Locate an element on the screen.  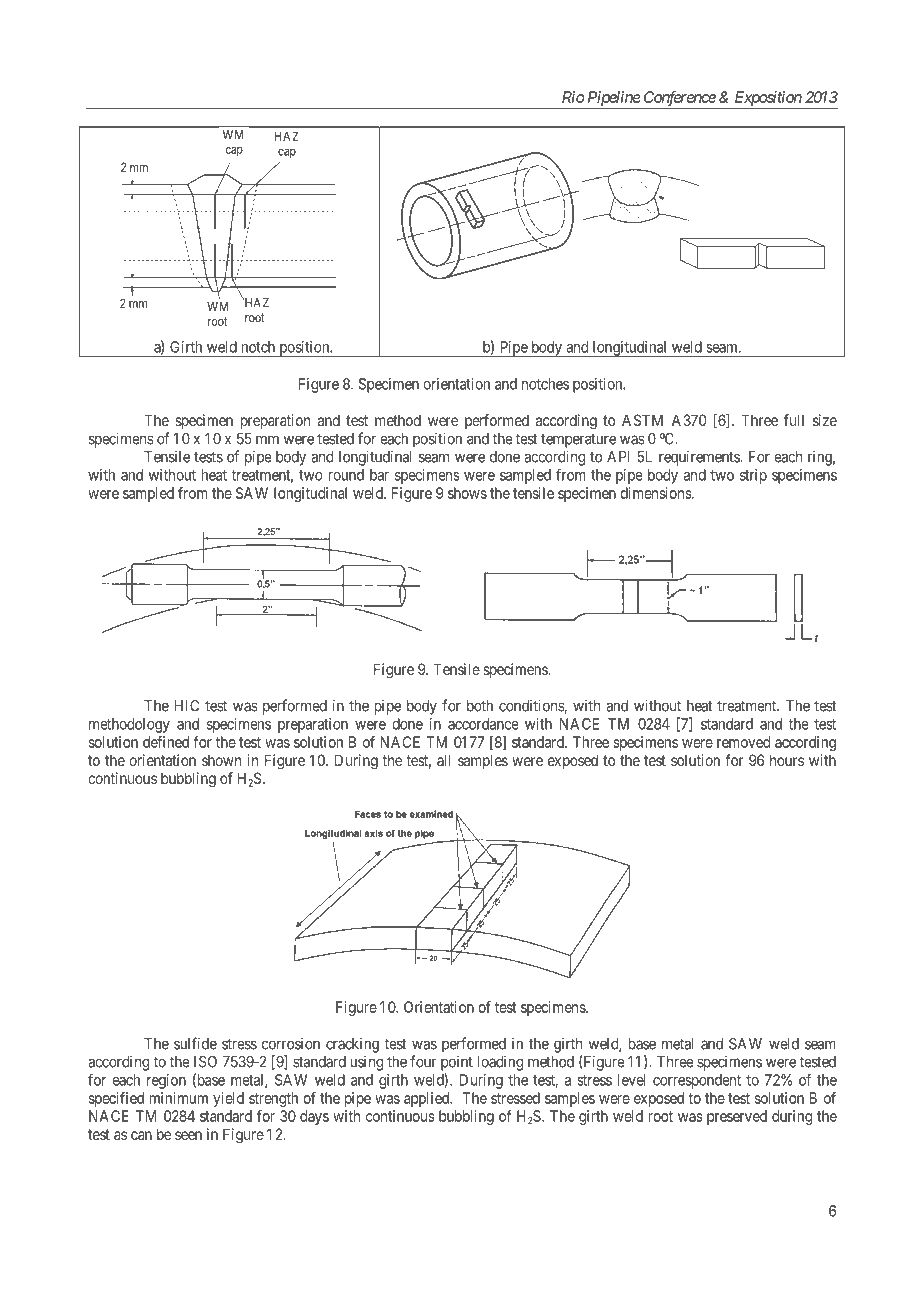
Conference is located at coordinates (679, 99).
